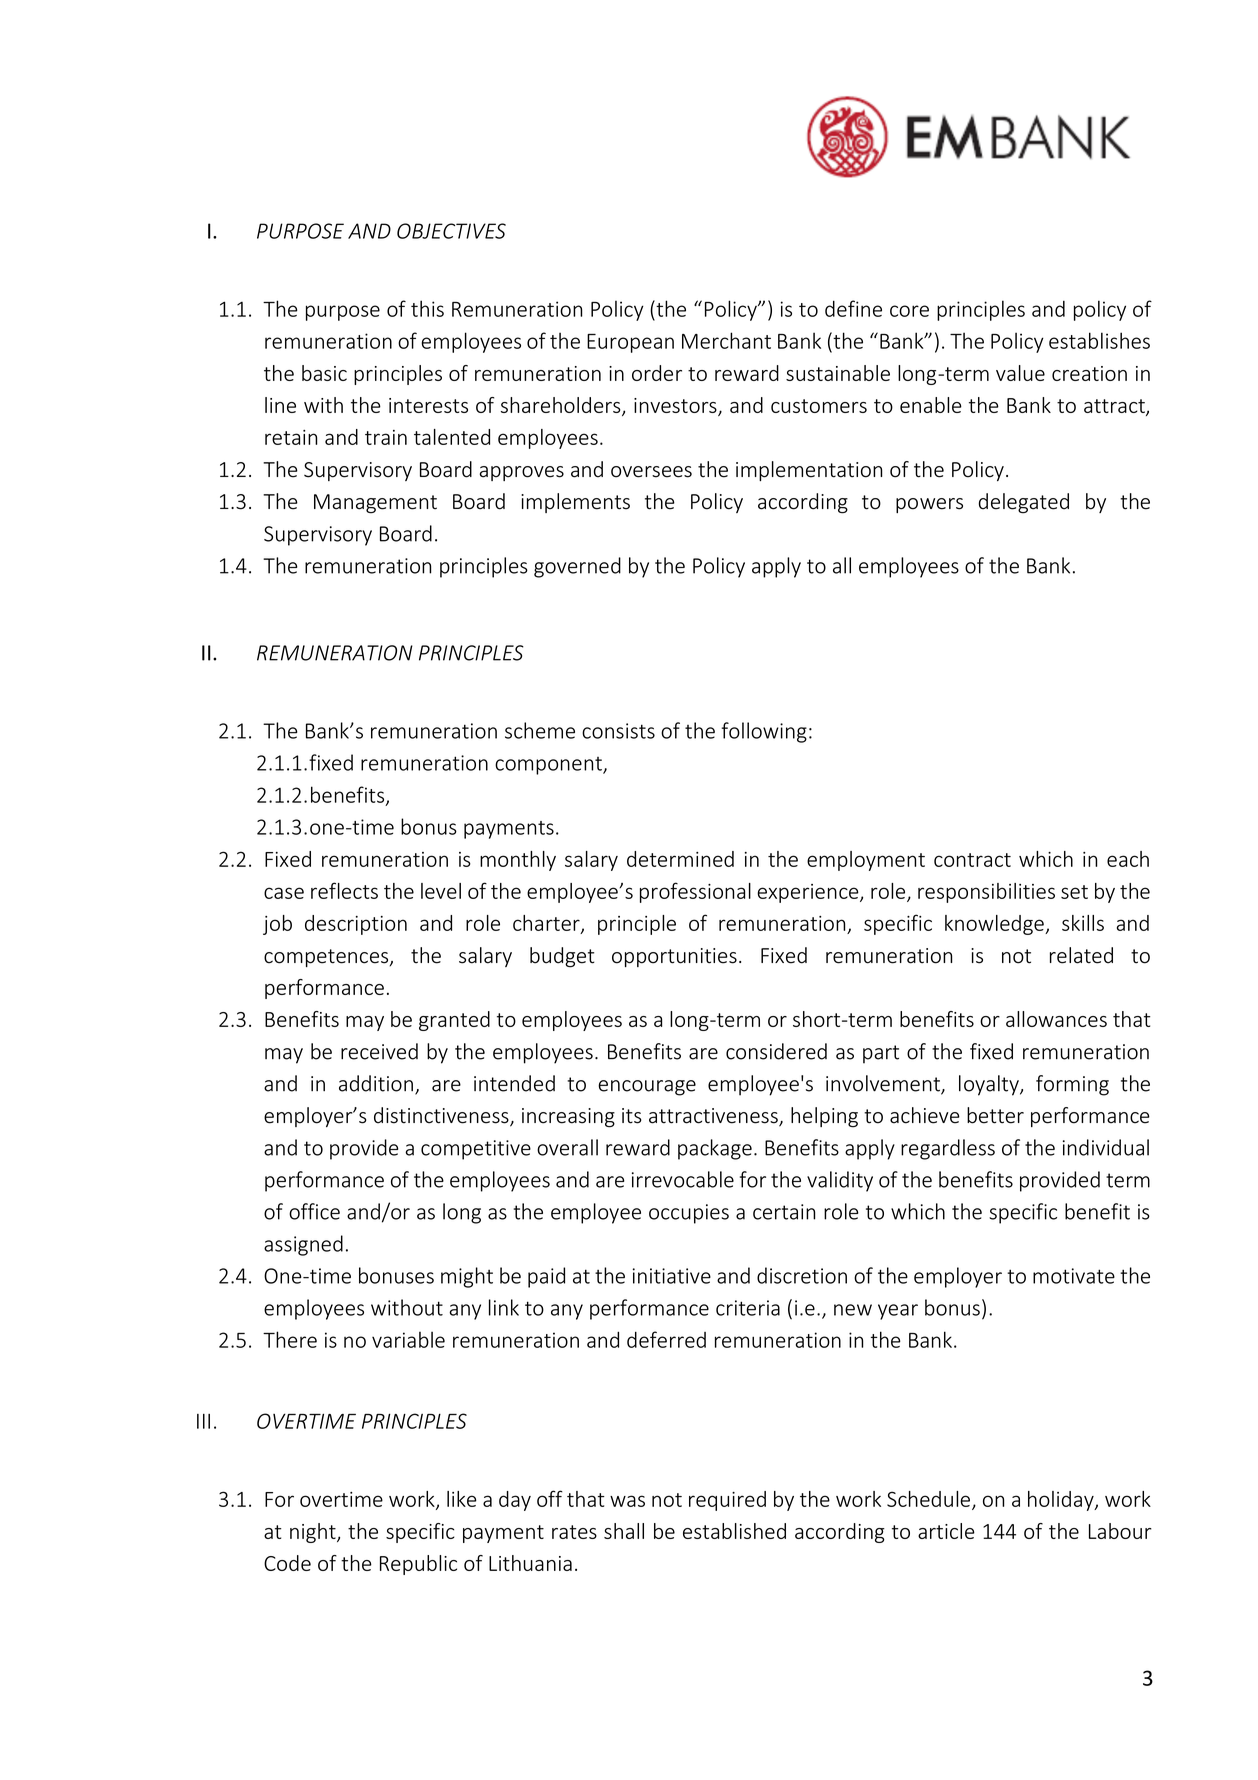 This image has width=1258, height=1780. What do you see at coordinates (1024, 503) in the image?
I see `delegated` at bounding box center [1024, 503].
